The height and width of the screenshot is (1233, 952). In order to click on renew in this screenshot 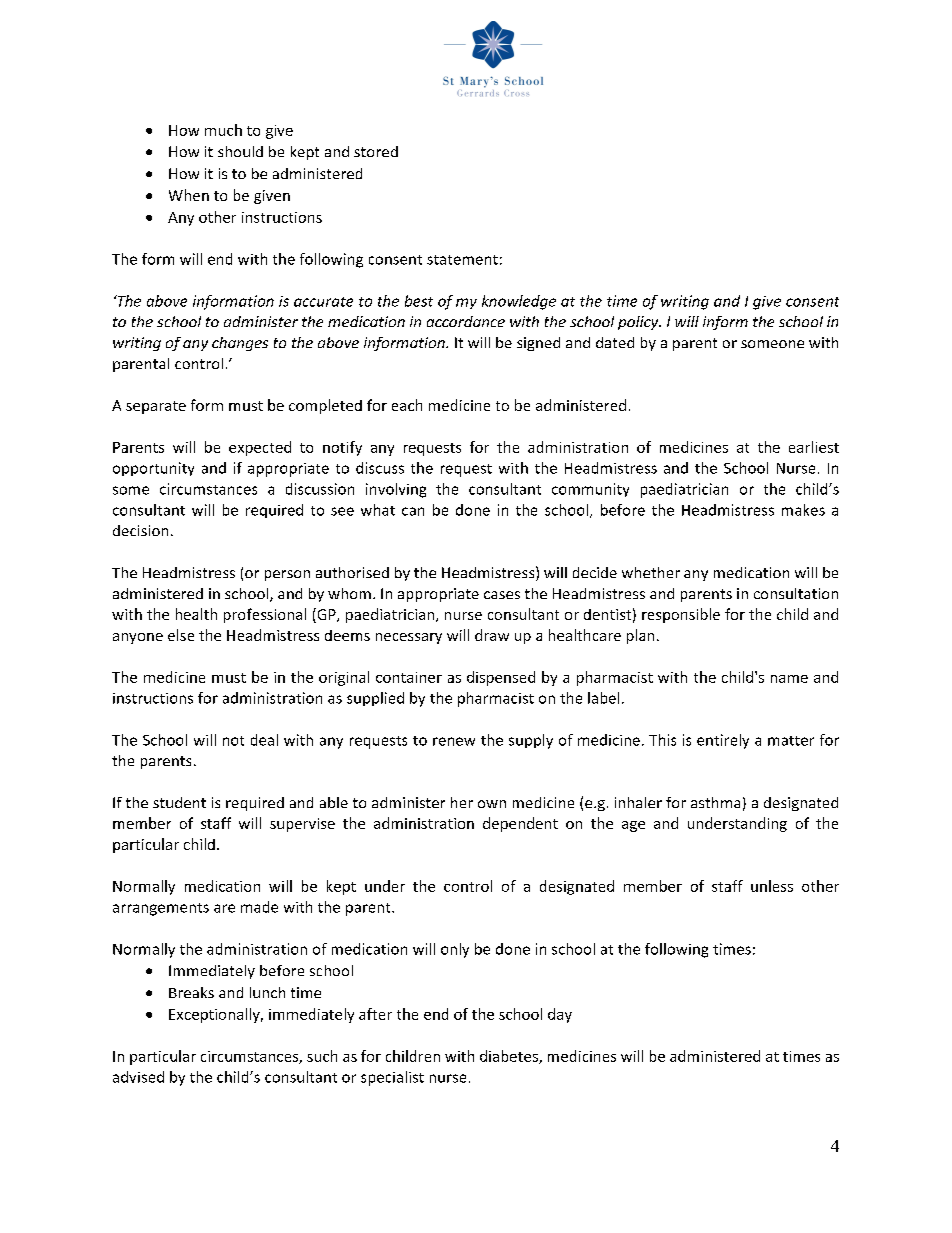, I will do `click(454, 741)`.
